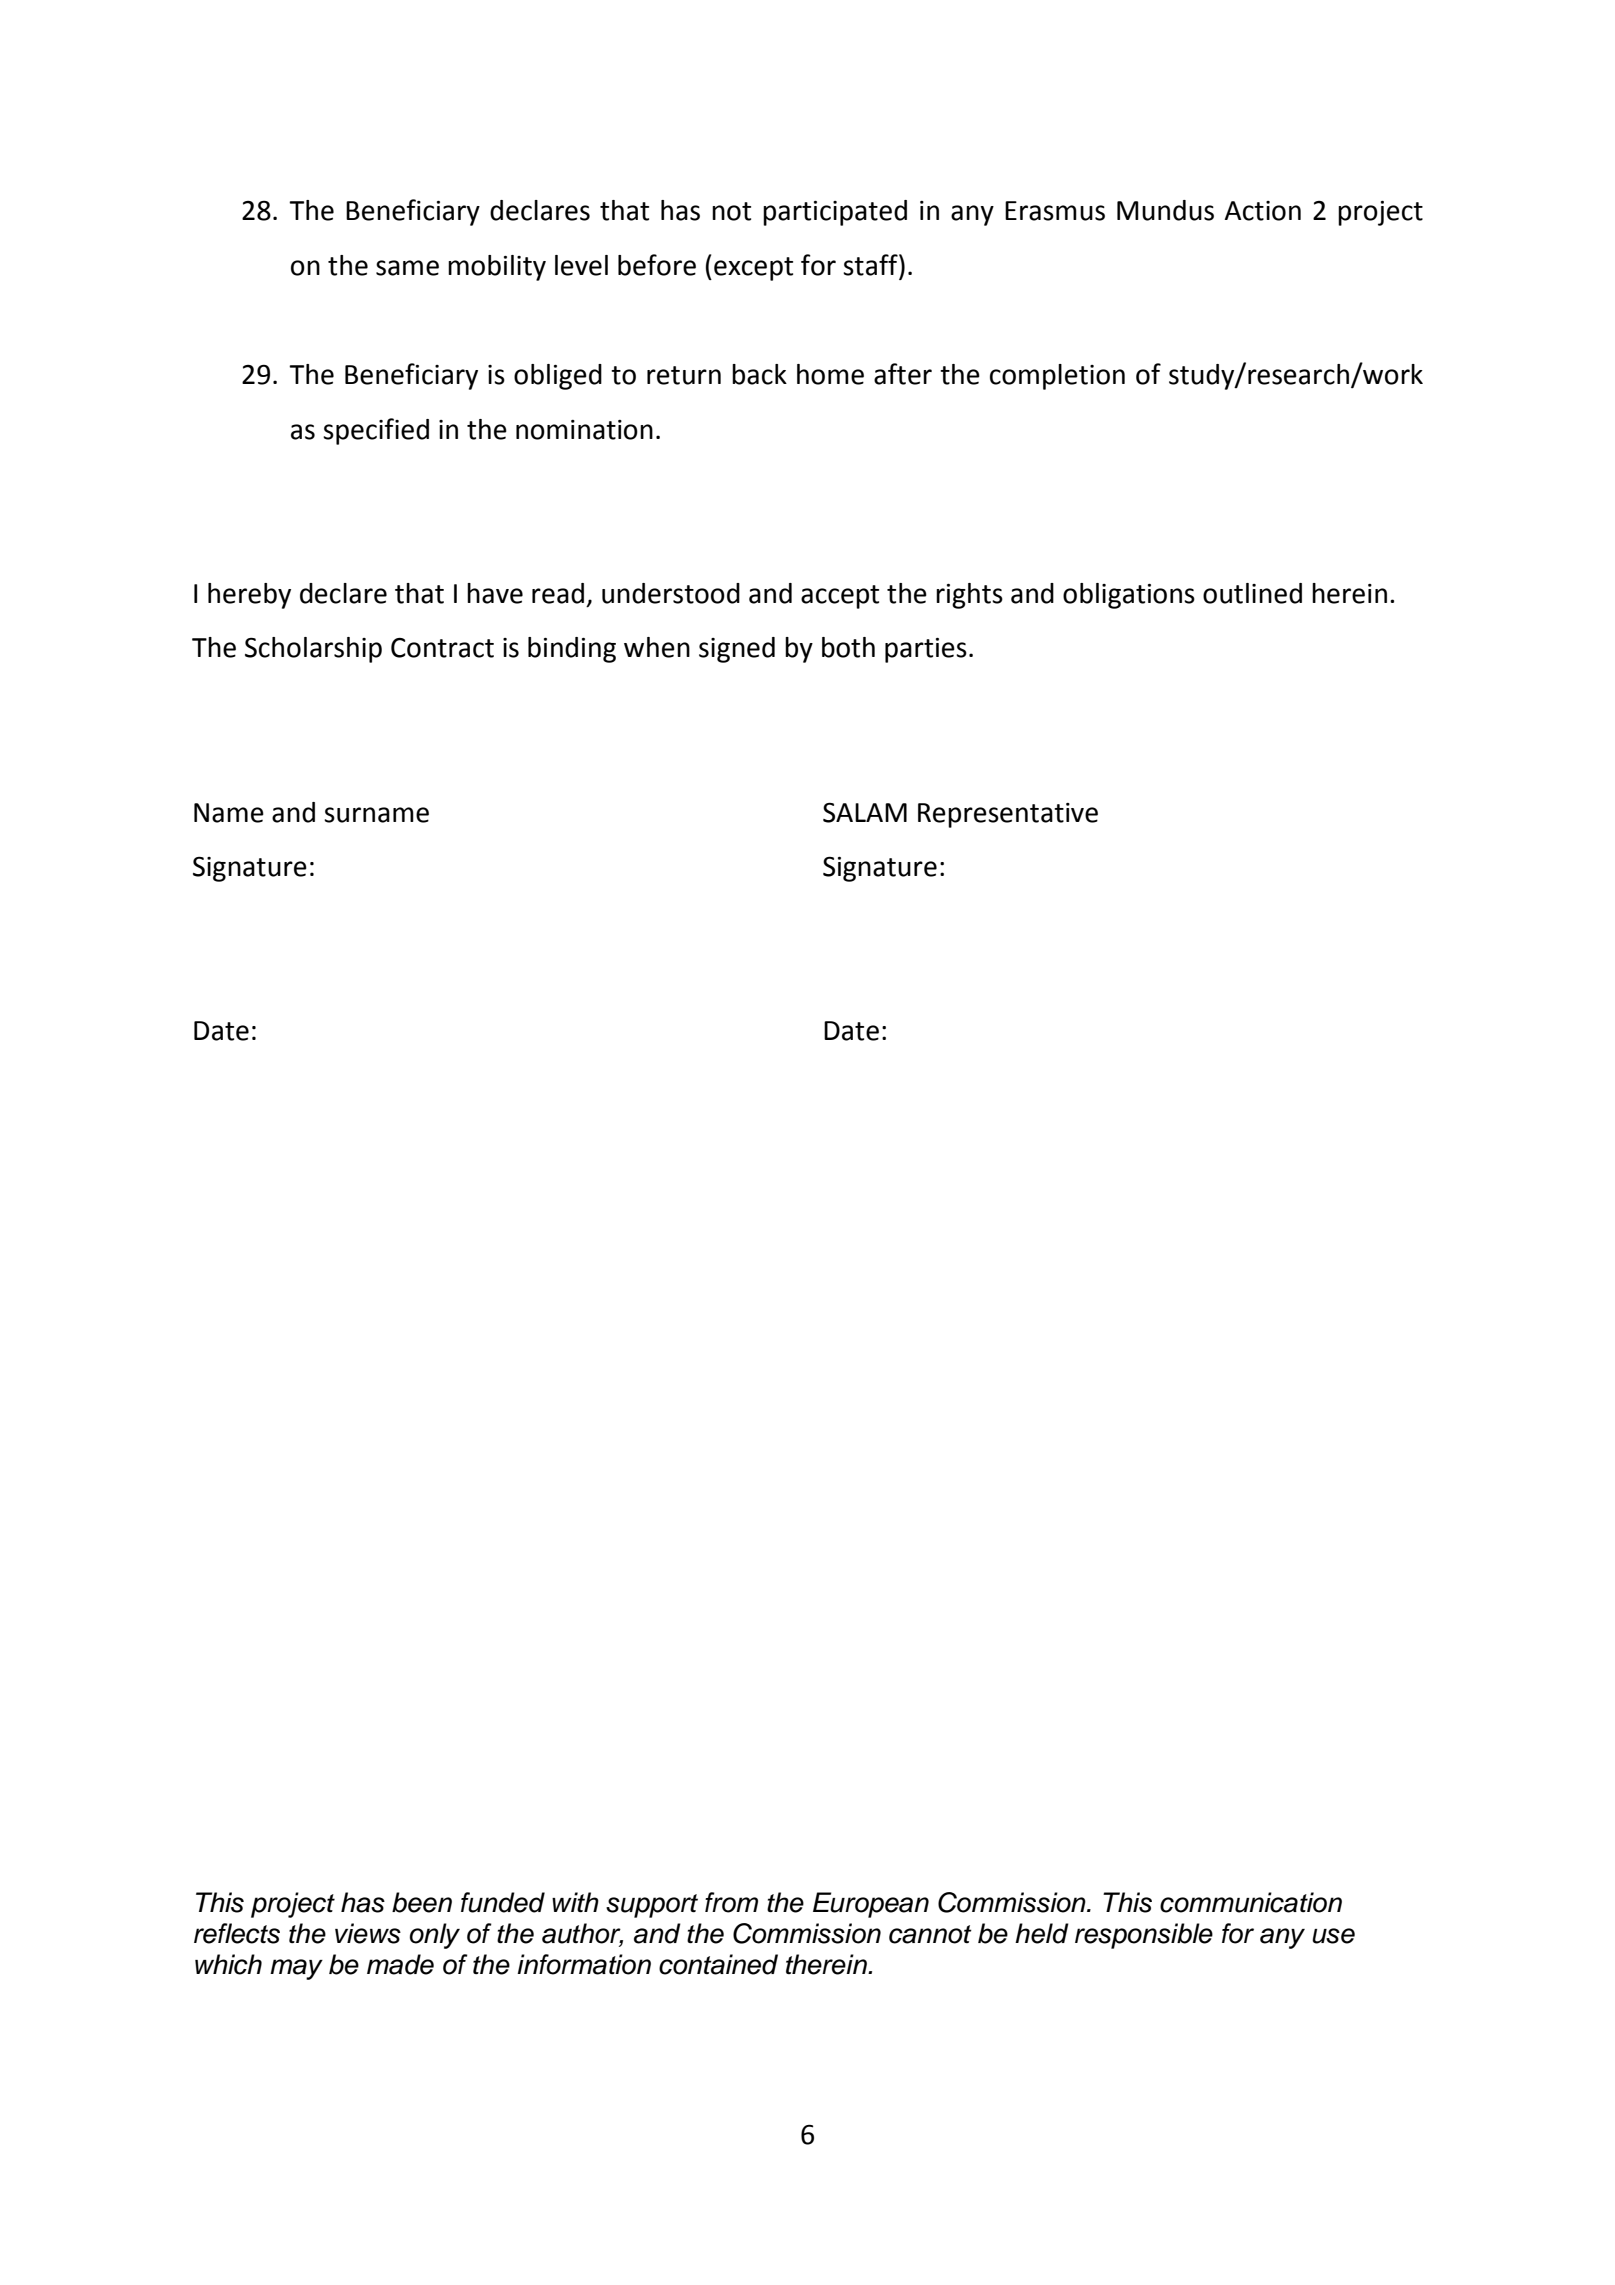  I want to click on Mundus, so click(1165, 210).
